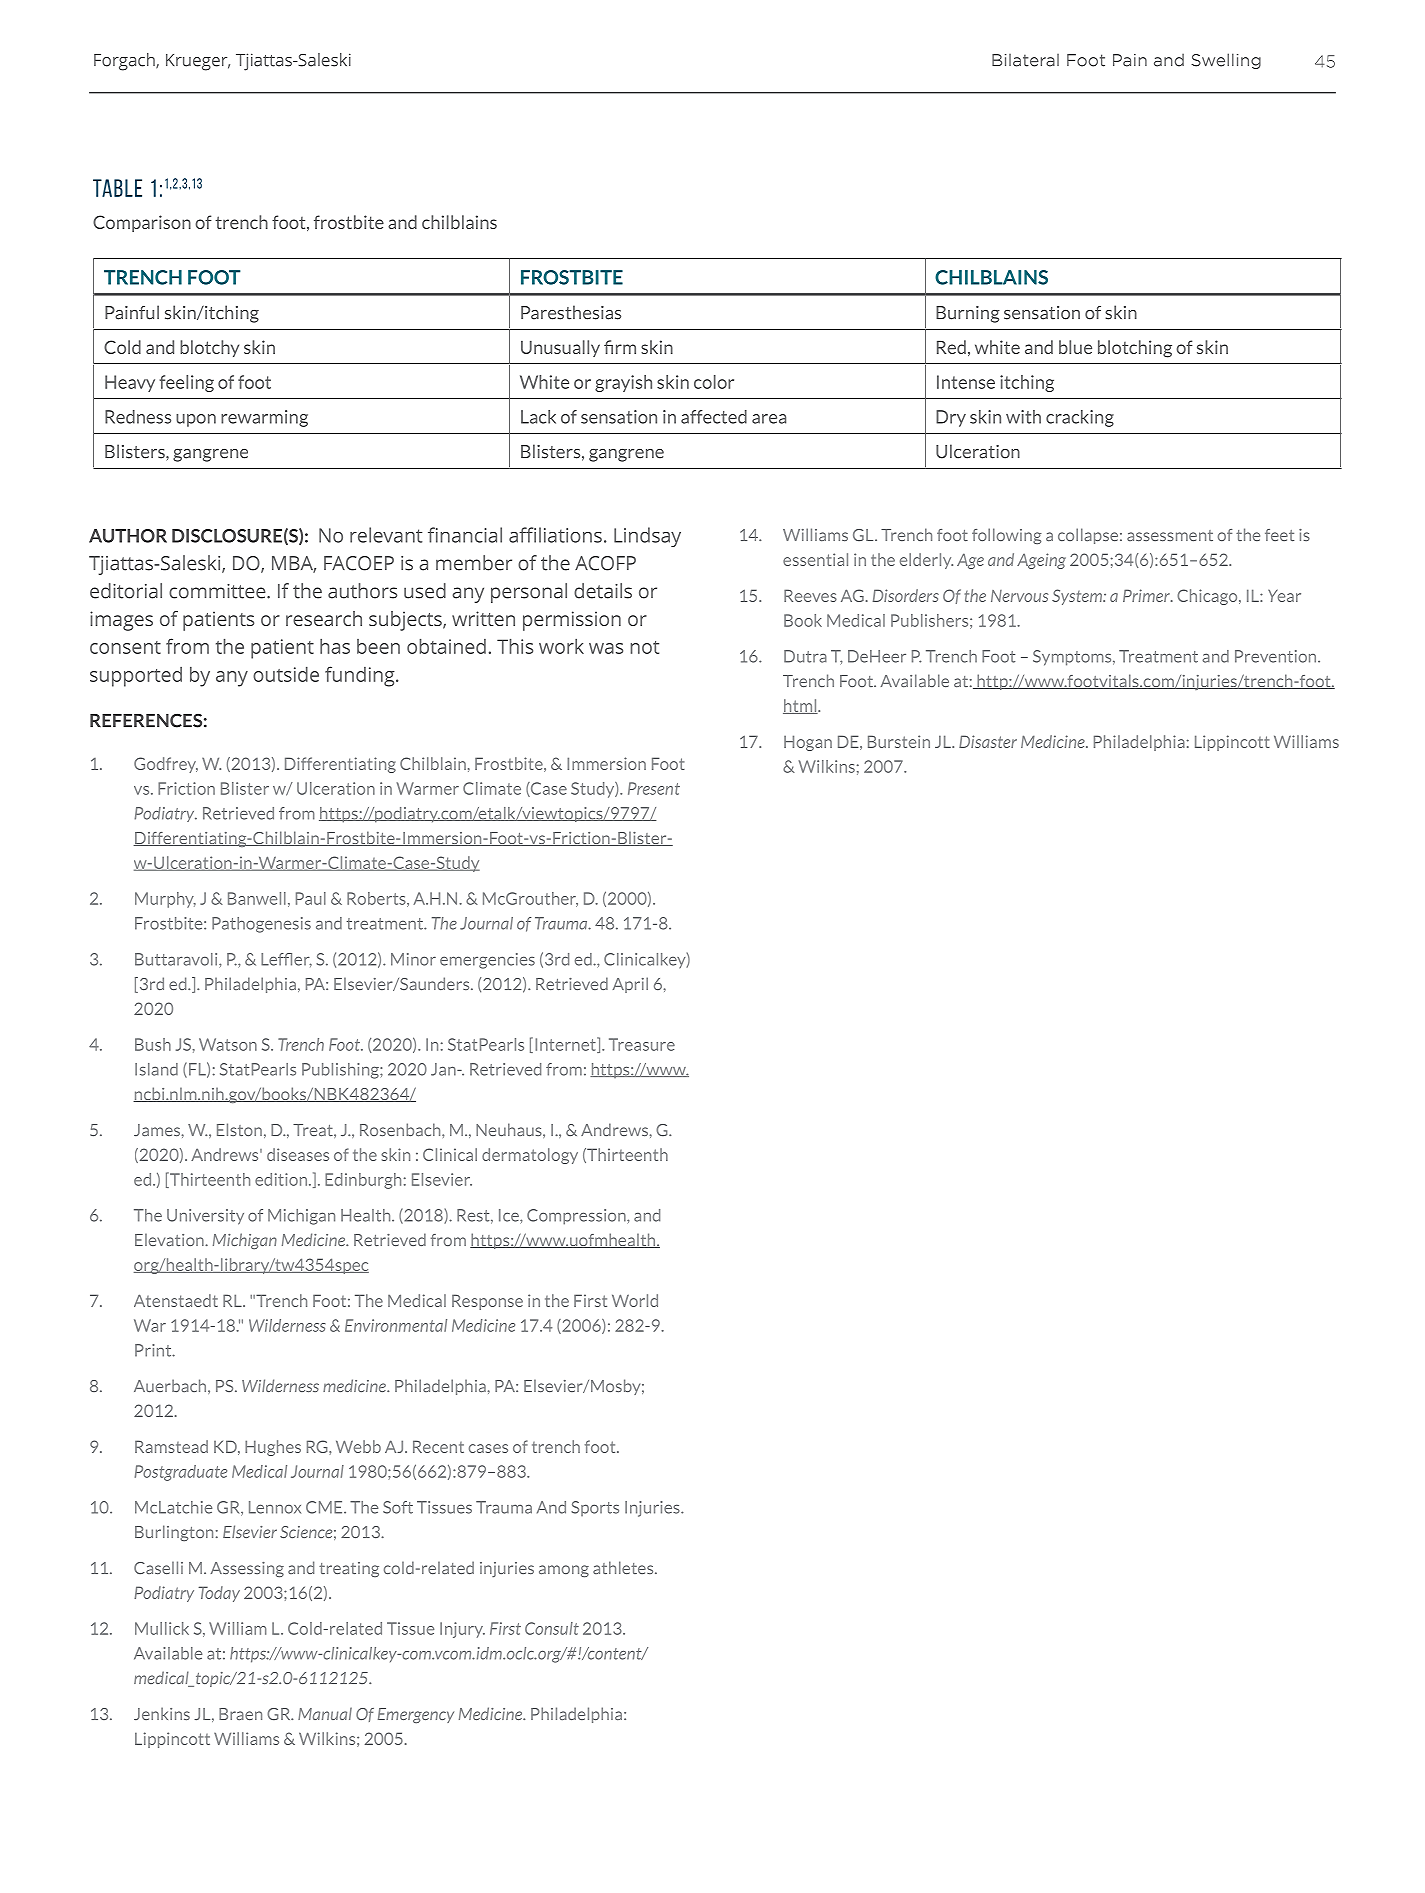  What do you see at coordinates (1025, 60) in the document?
I see `Bilateral` at bounding box center [1025, 60].
